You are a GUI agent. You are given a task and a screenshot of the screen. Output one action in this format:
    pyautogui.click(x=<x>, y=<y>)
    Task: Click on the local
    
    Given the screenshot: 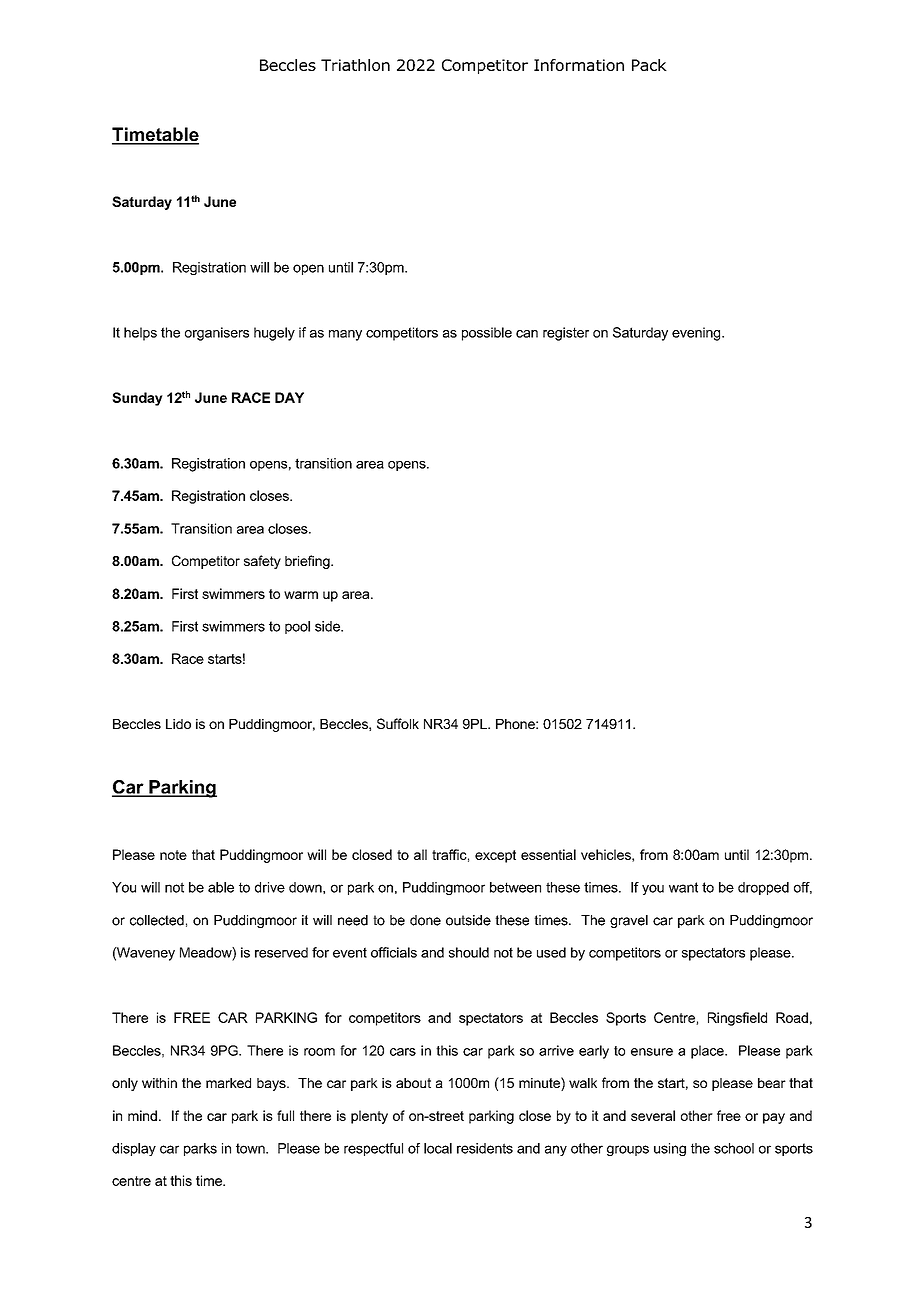 What is the action you would take?
    pyautogui.click(x=438, y=1148)
